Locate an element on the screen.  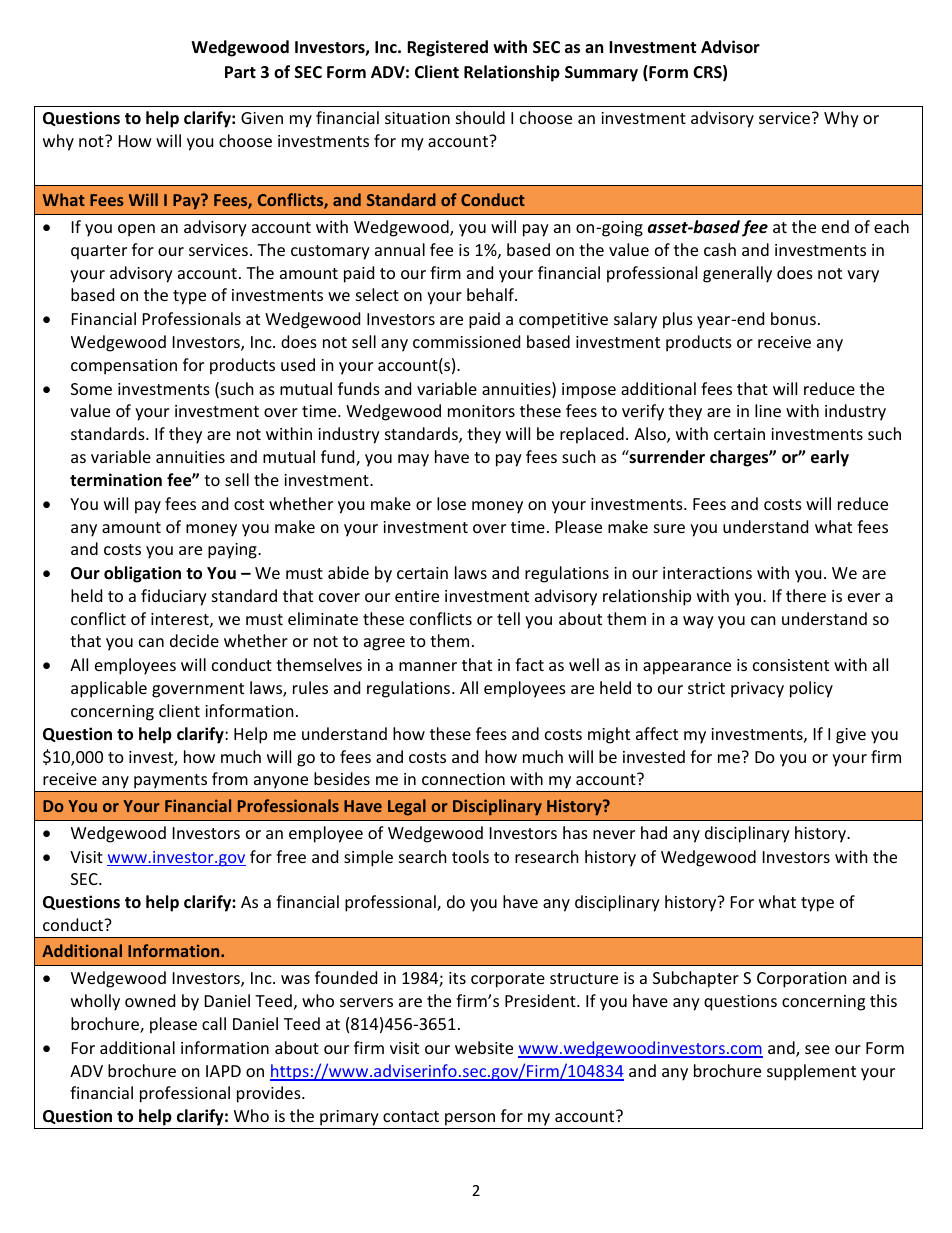
fiduciary is located at coordinates (174, 597).
